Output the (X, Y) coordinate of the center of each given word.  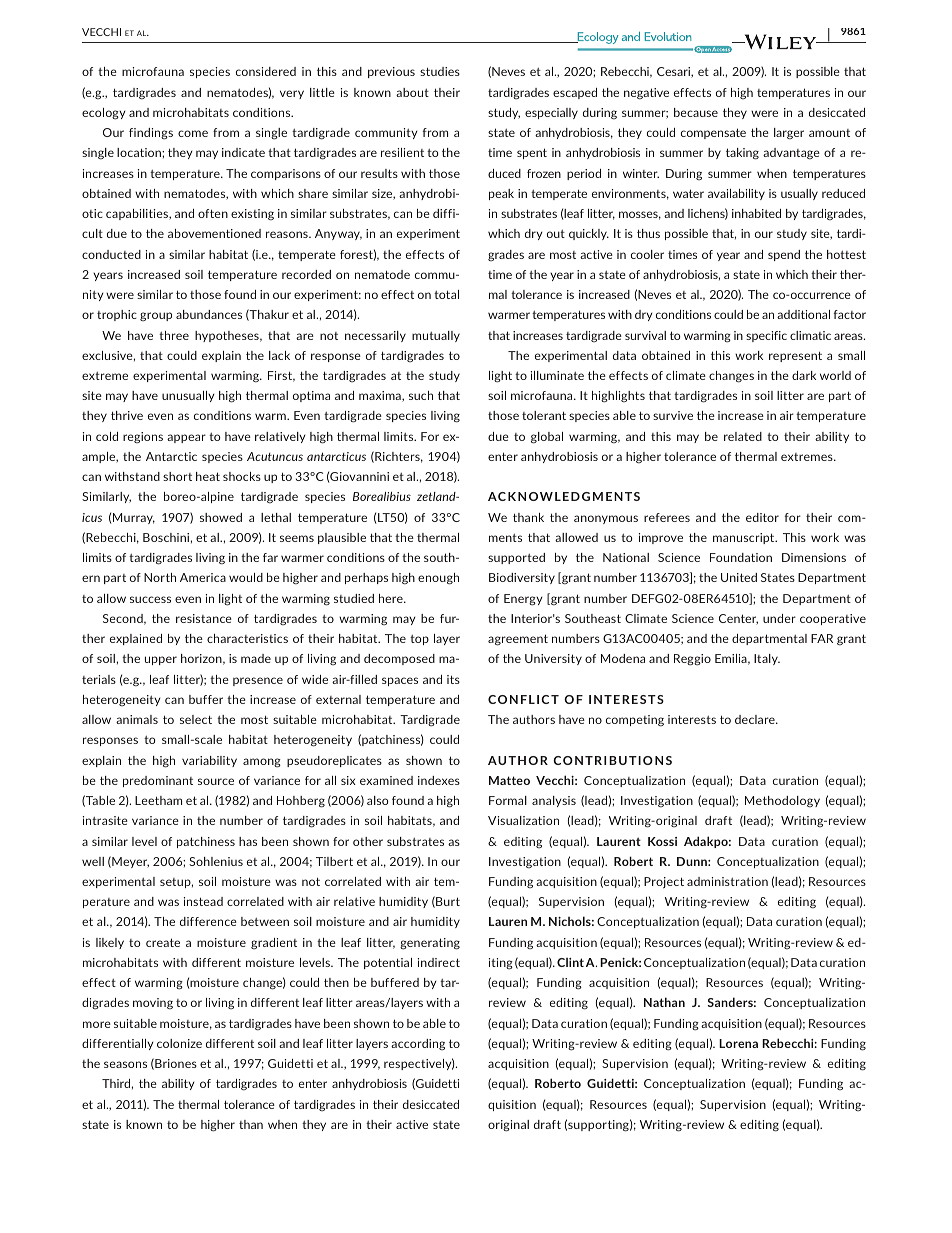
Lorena (738, 1043)
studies (440, 71)
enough (438, 579)
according (418, 1044)
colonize (179, 1043)
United (739, 577)
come (193, 133)
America (203, 577)
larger (789, 134)
